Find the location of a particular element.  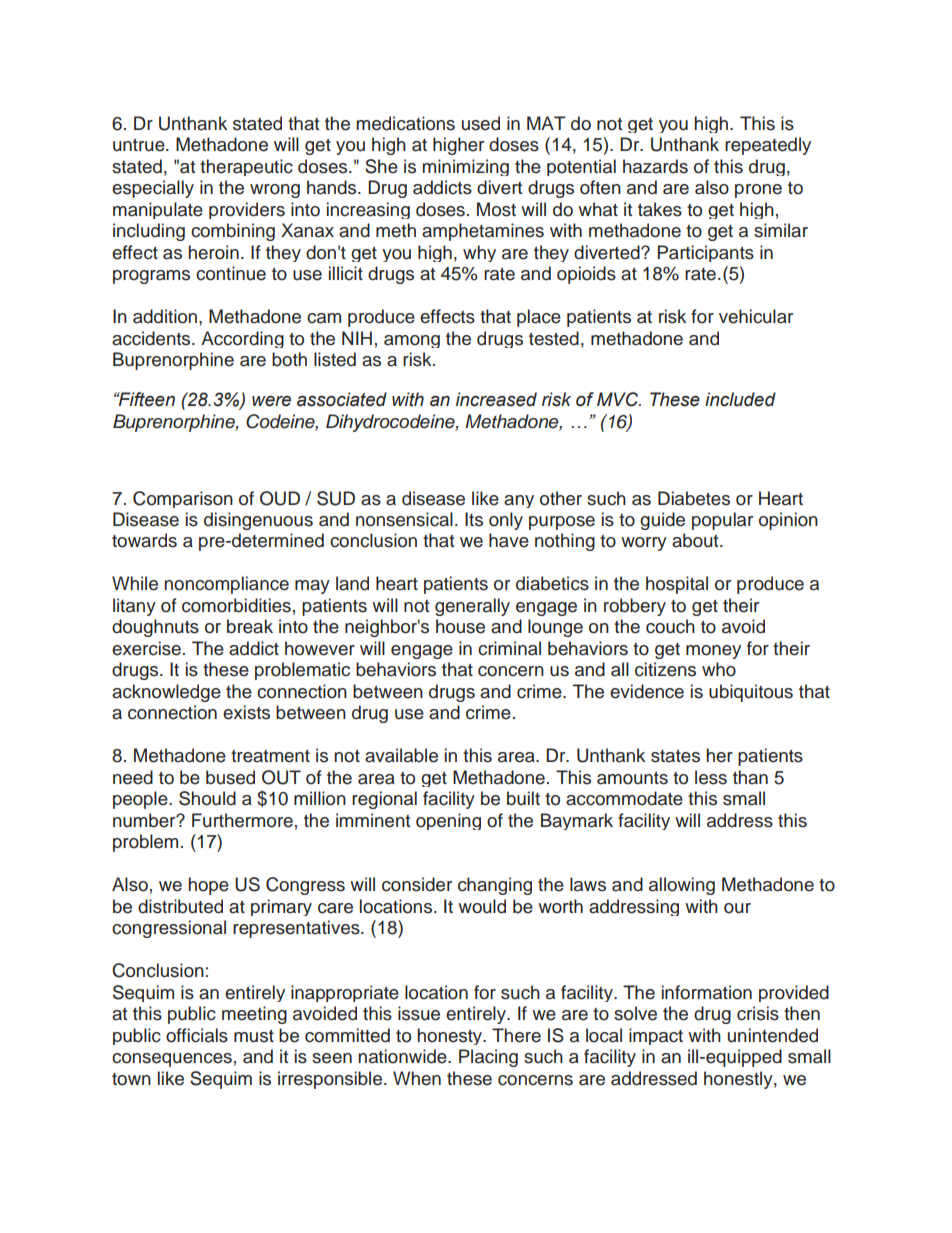

officials is located at coordinates (197, 1035).
